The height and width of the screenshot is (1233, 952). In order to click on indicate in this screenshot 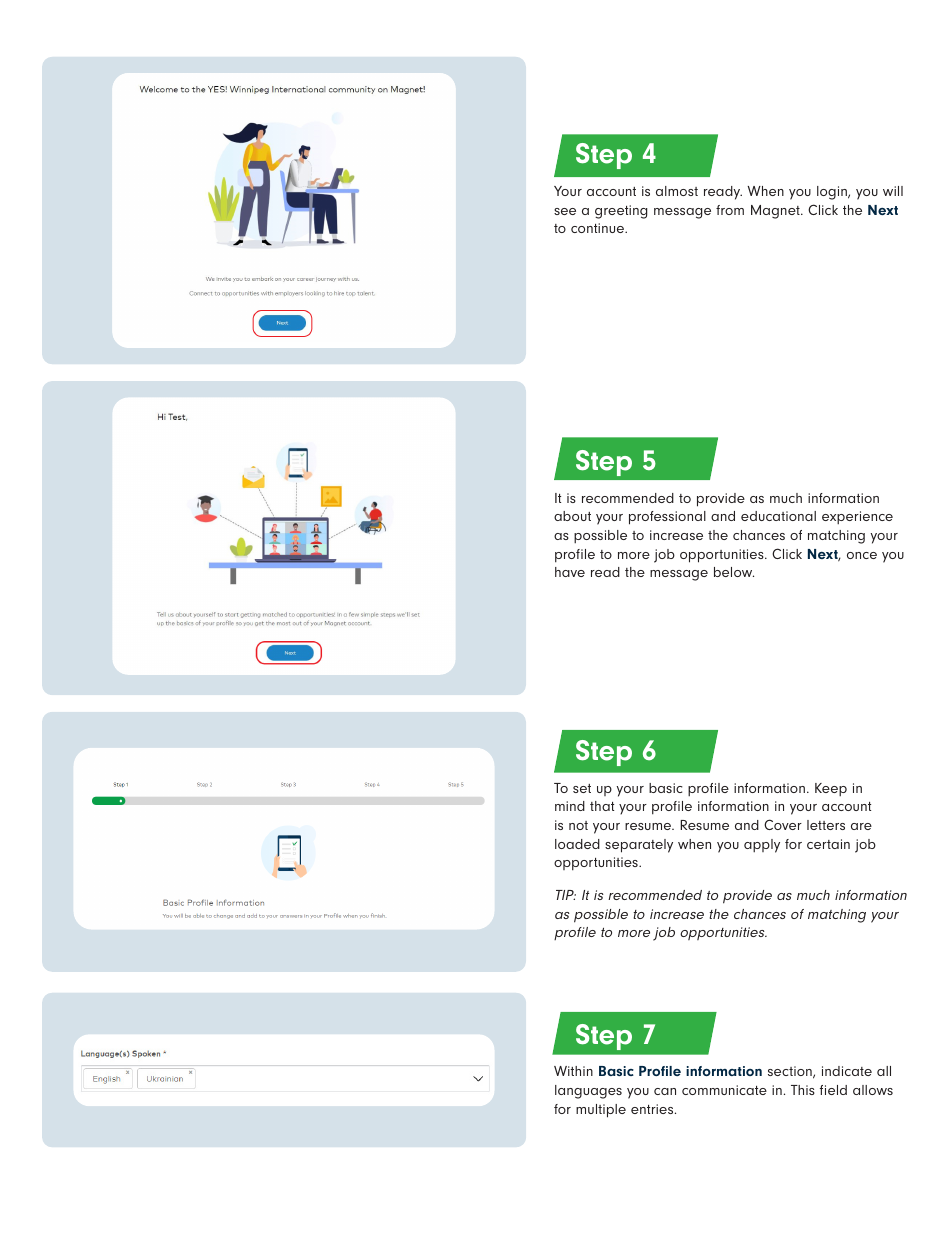, I will do `click(847, 1071)`.
